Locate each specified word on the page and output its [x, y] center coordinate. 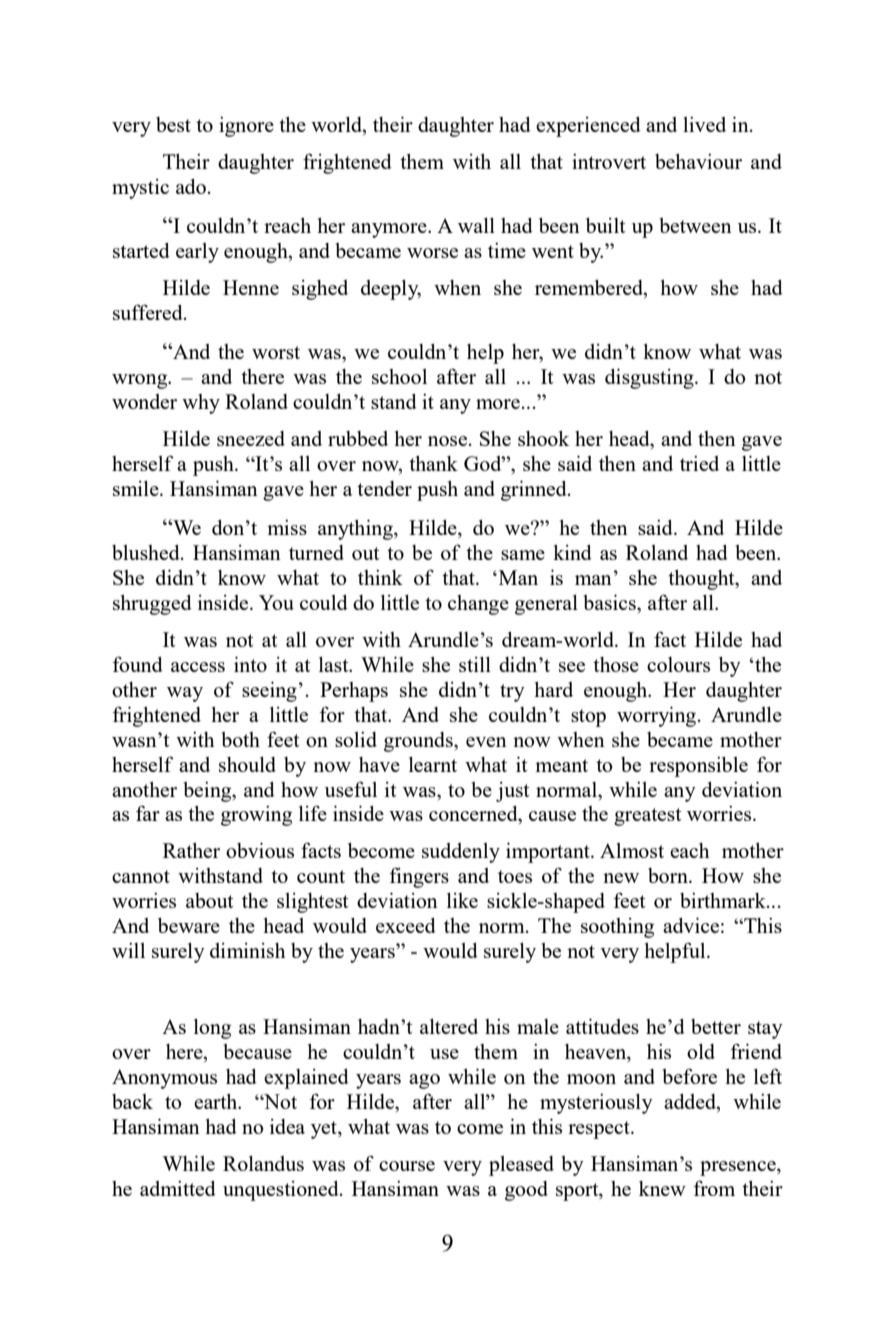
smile [137, 488]
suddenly [461, 853]
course [407, 1166]
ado [191, 186]
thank [433, 463]
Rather [191, 850]
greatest [647, 817]
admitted [178, 1188]
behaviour [698, 161]
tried [699, 463]
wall [476, 225]
